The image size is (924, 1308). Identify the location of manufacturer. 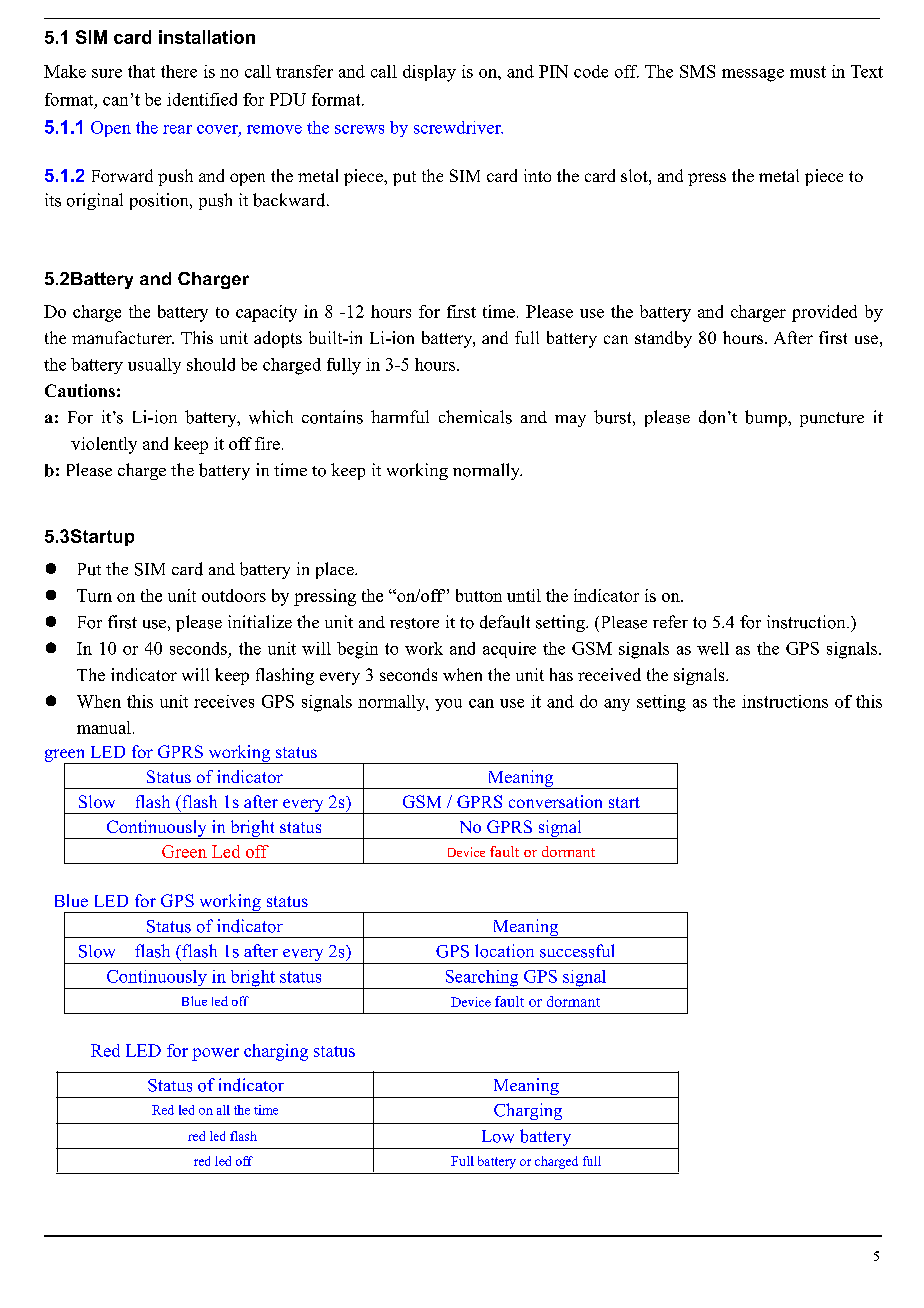
(123, 337).
